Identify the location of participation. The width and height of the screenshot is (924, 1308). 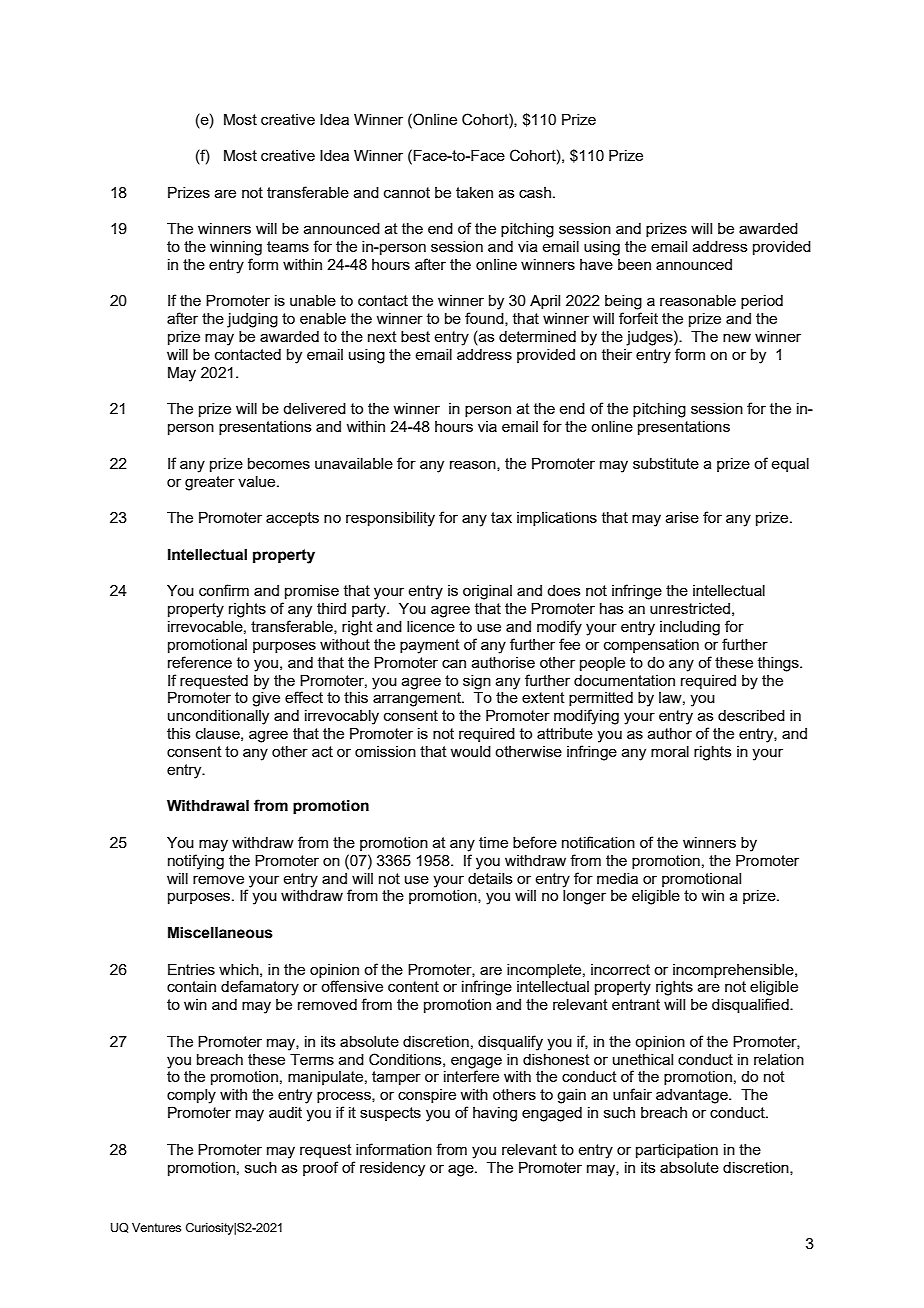
(677, 1151).
